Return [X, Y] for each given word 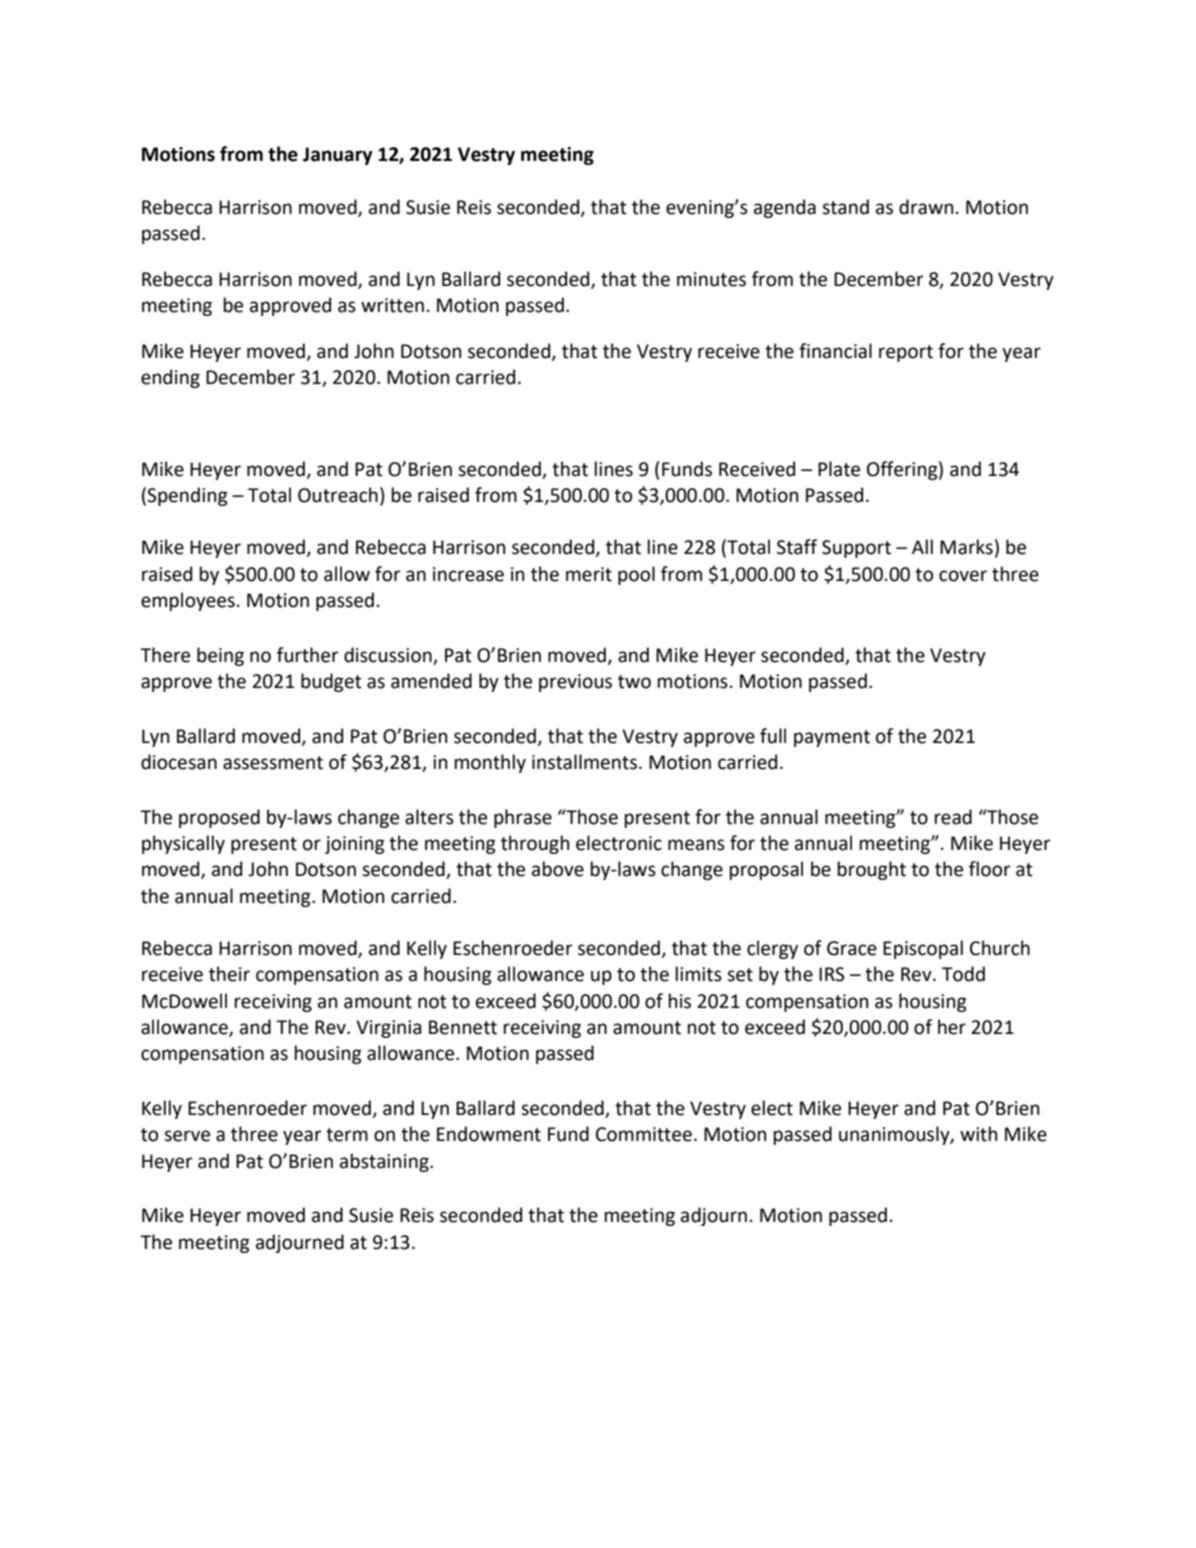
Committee [644, 1134]
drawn [926, 207]
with [978, 1134]
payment [832, 738]
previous [575, 683]
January [338, 156]
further [308, 655]
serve [187, 1136]
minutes [711, 279]
